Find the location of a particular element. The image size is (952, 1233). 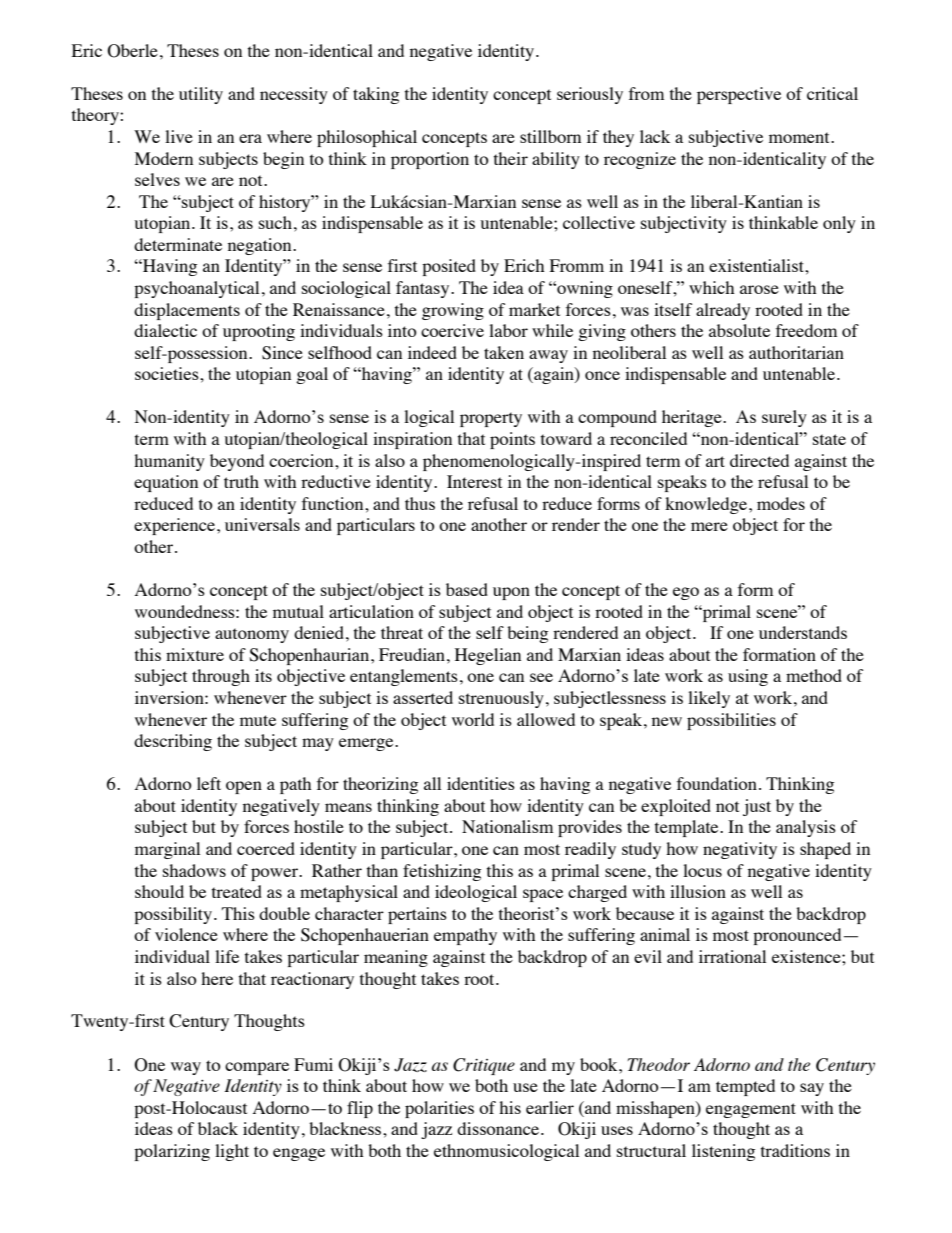

mixture is located at coordinates (195, 654).
